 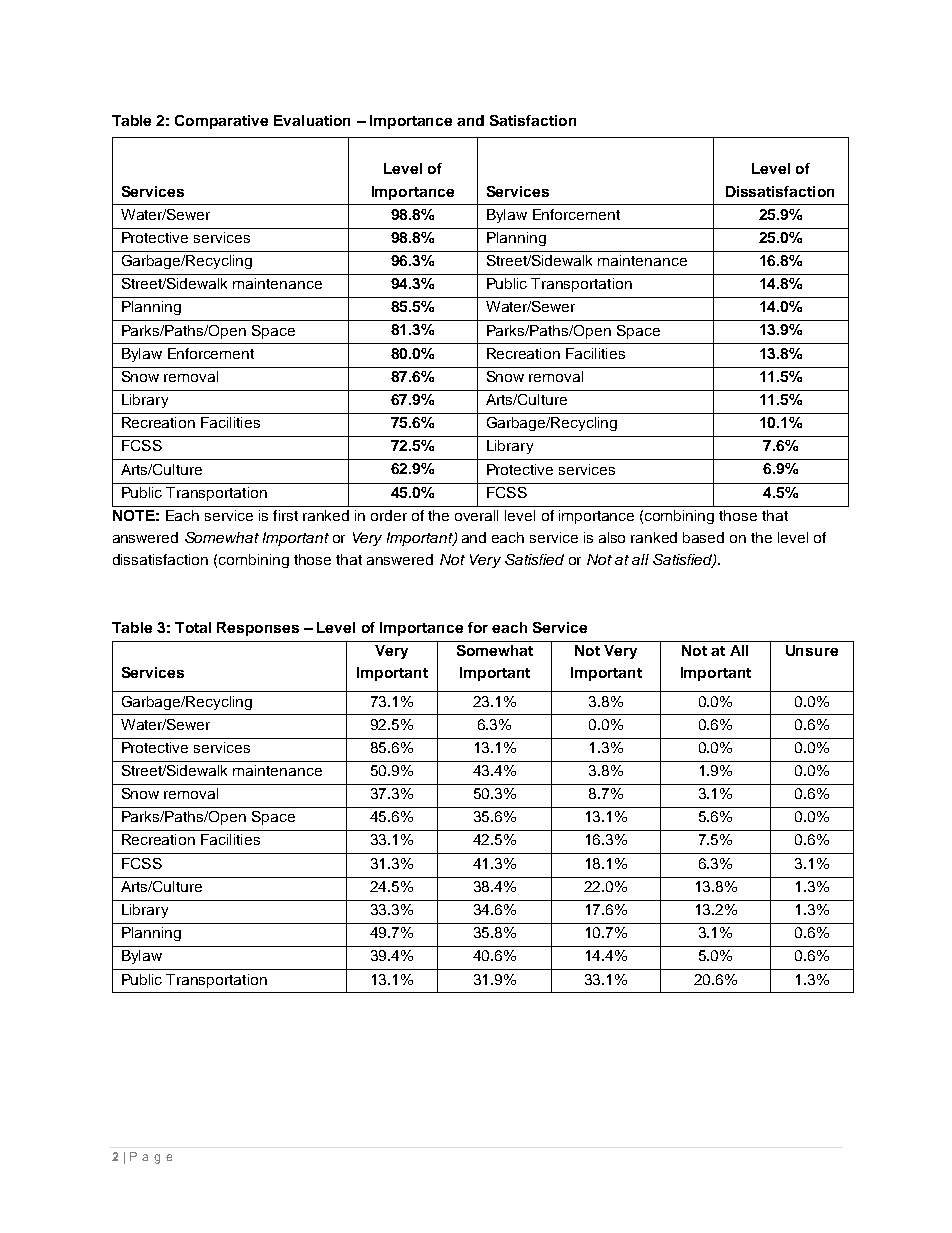 What do you see at coordinates (285, 515) in the screenshot?
I see `first` at bounding box center [285, 515].
